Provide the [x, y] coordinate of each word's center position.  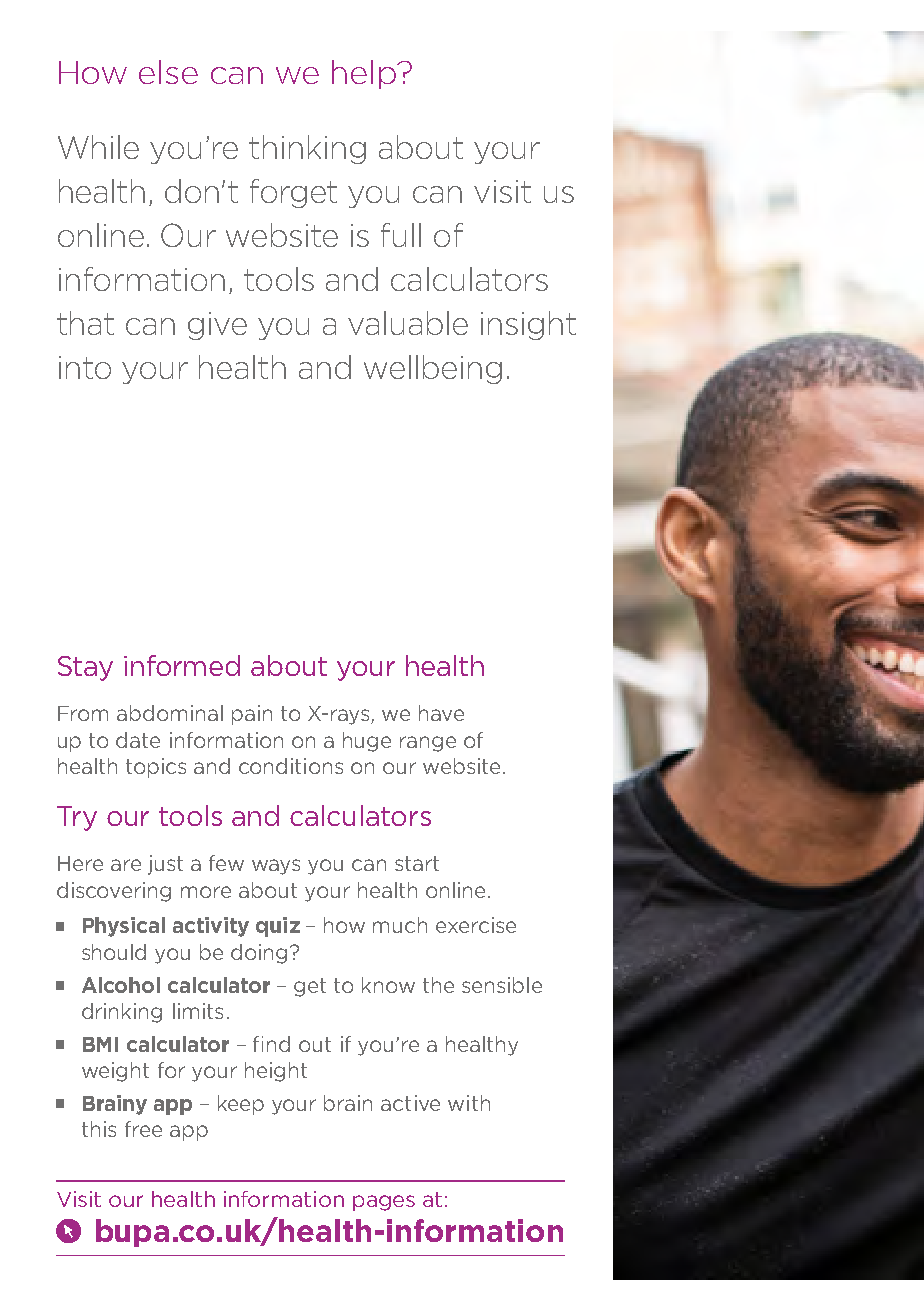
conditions [291, 766]
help [365, 74]
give [217, 326]
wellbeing [433, 369]
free [143, 1129]
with [469, 1103]
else [168, 72]
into [85, 367]
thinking [307, 149]
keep [241, 1105]
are [126, 865]
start [417, 863]
